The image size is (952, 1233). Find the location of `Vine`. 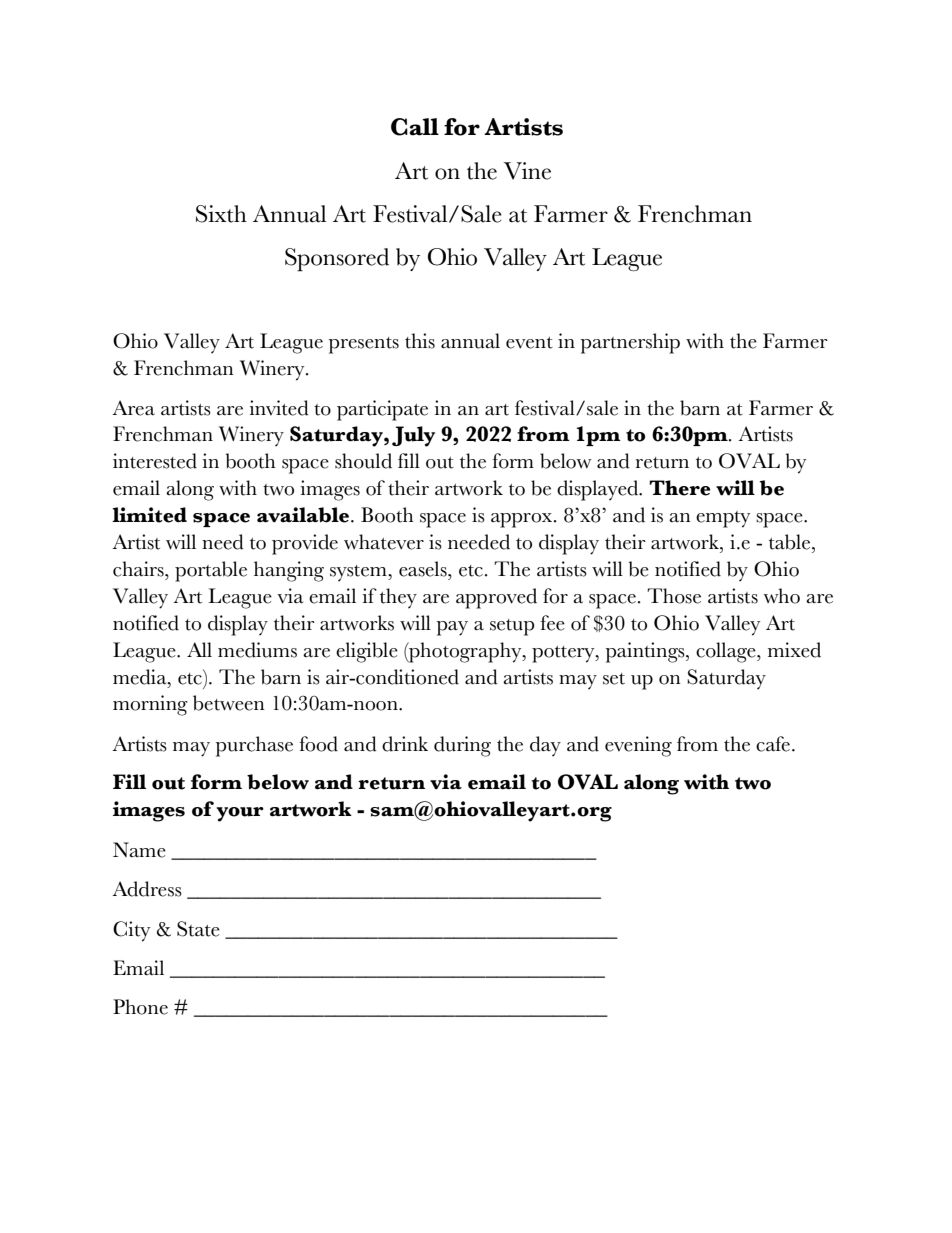

Vine is located at coordinates (527, 171).
